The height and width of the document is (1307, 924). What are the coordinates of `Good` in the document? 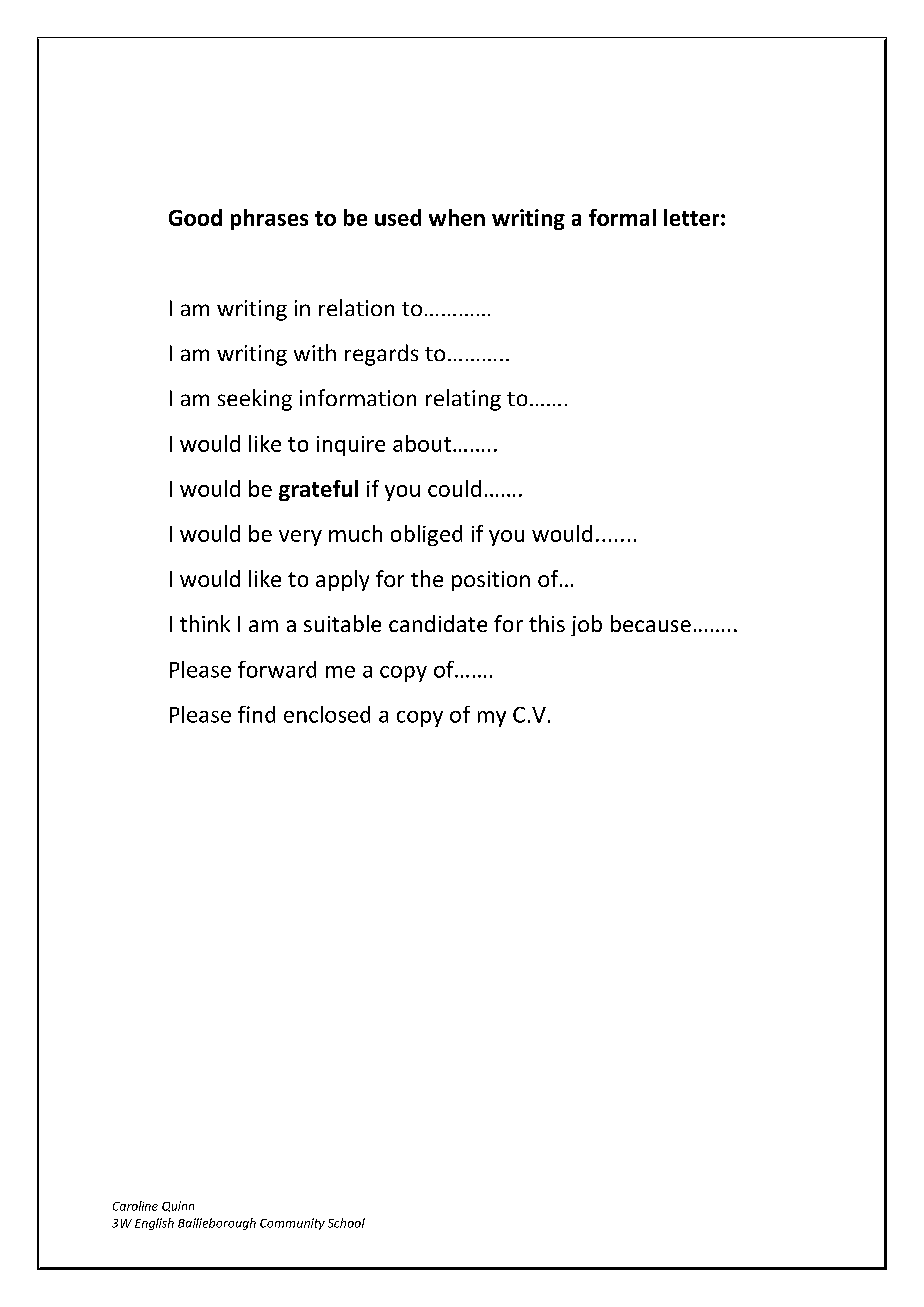 It's located at (195, 217).
